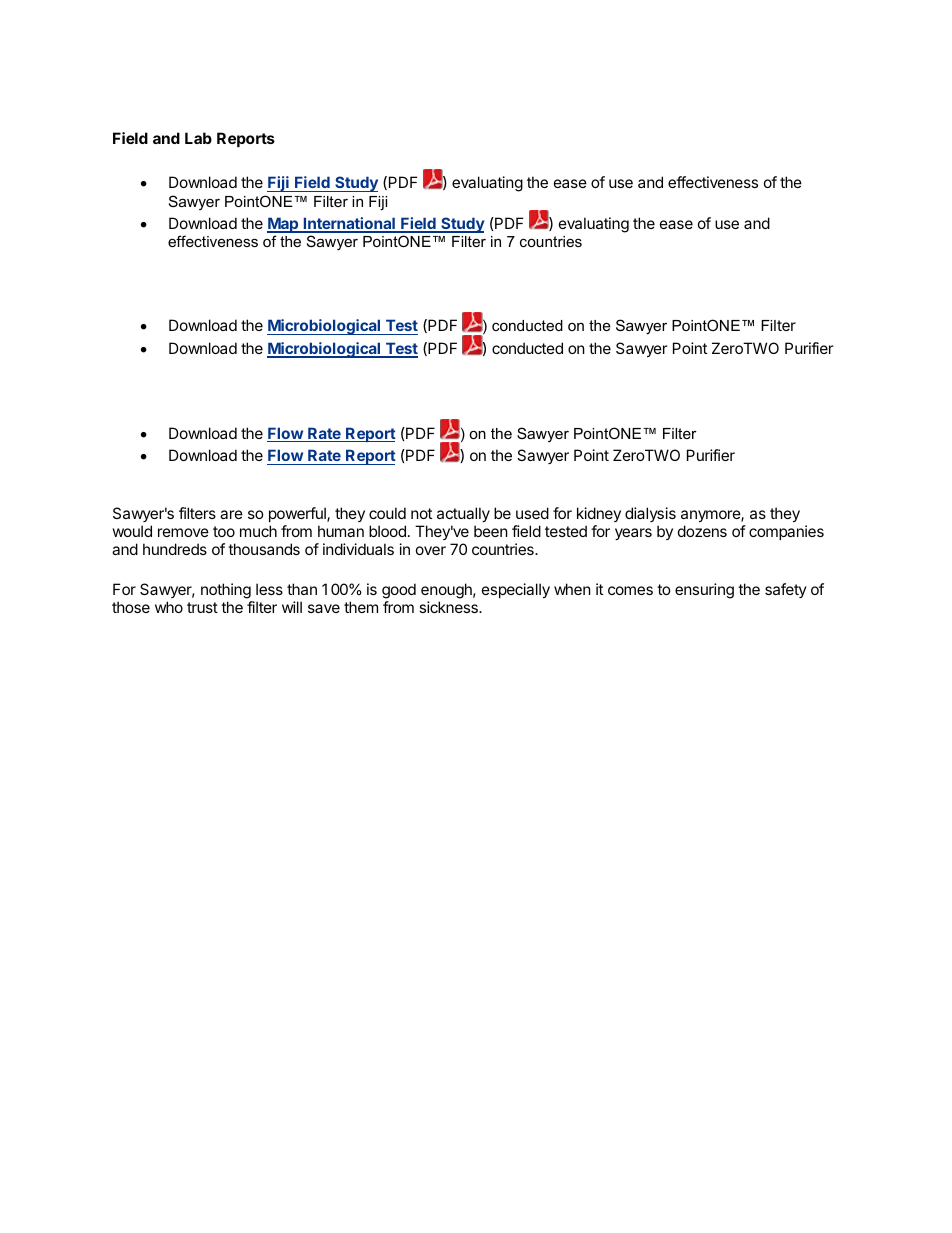 This screenshot has height=1233, width=952. Describe the element at coordinates (198, 138) in the screenshot. I see `Lab` at that location.
